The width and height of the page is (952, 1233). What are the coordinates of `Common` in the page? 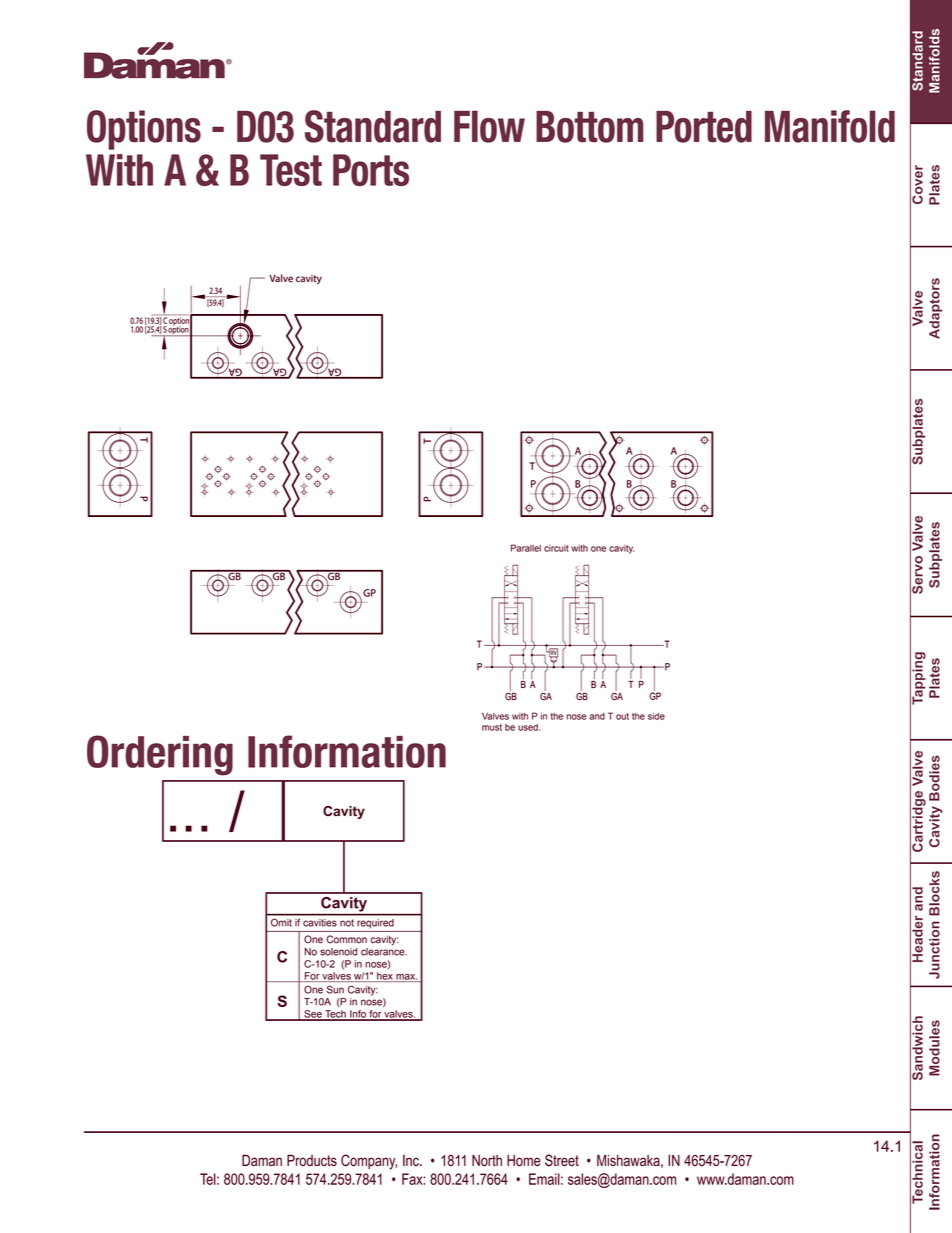 It's located at (346, 939).
